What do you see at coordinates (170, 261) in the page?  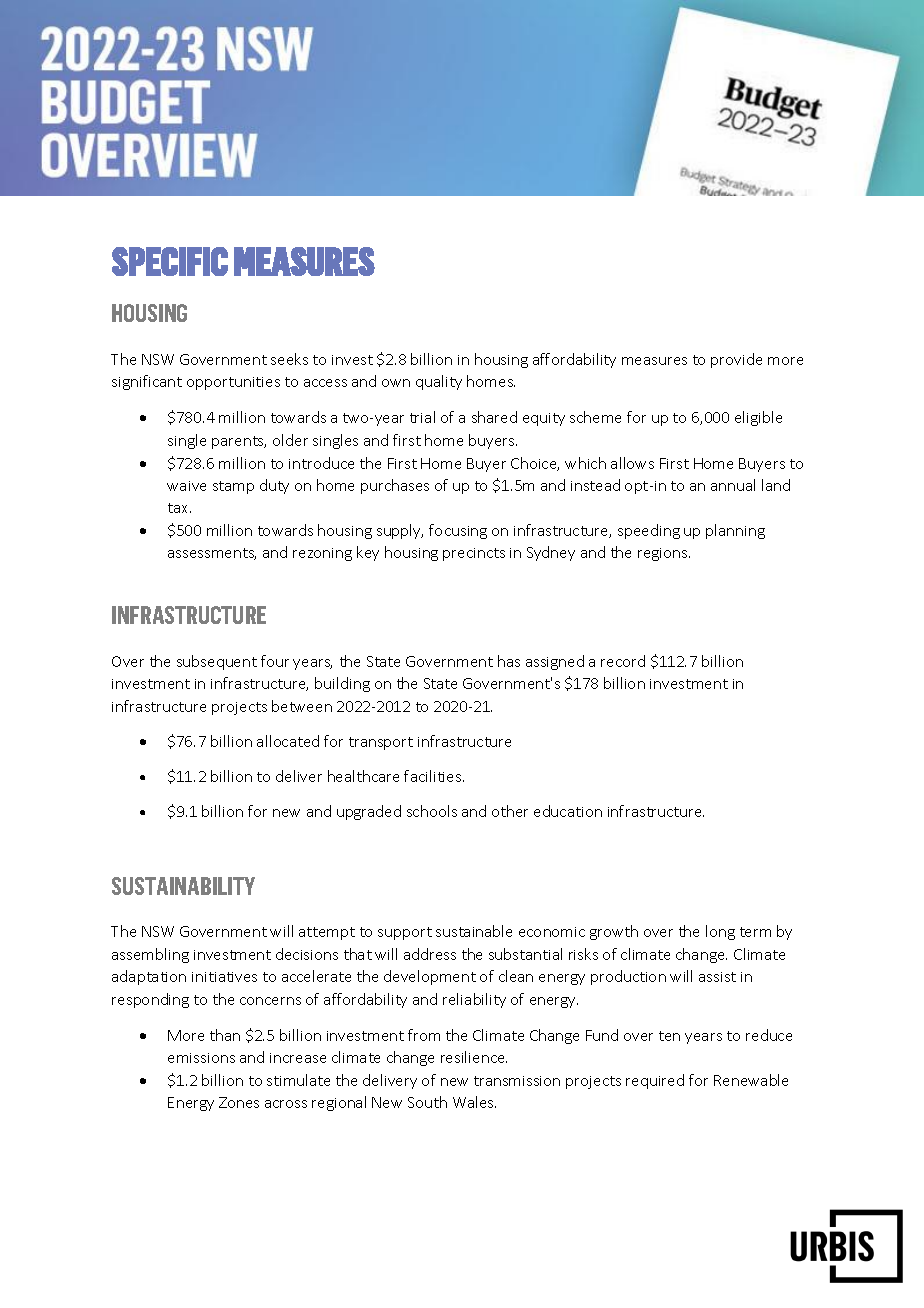 I see `Specific` at bounding box center [170, 261].
